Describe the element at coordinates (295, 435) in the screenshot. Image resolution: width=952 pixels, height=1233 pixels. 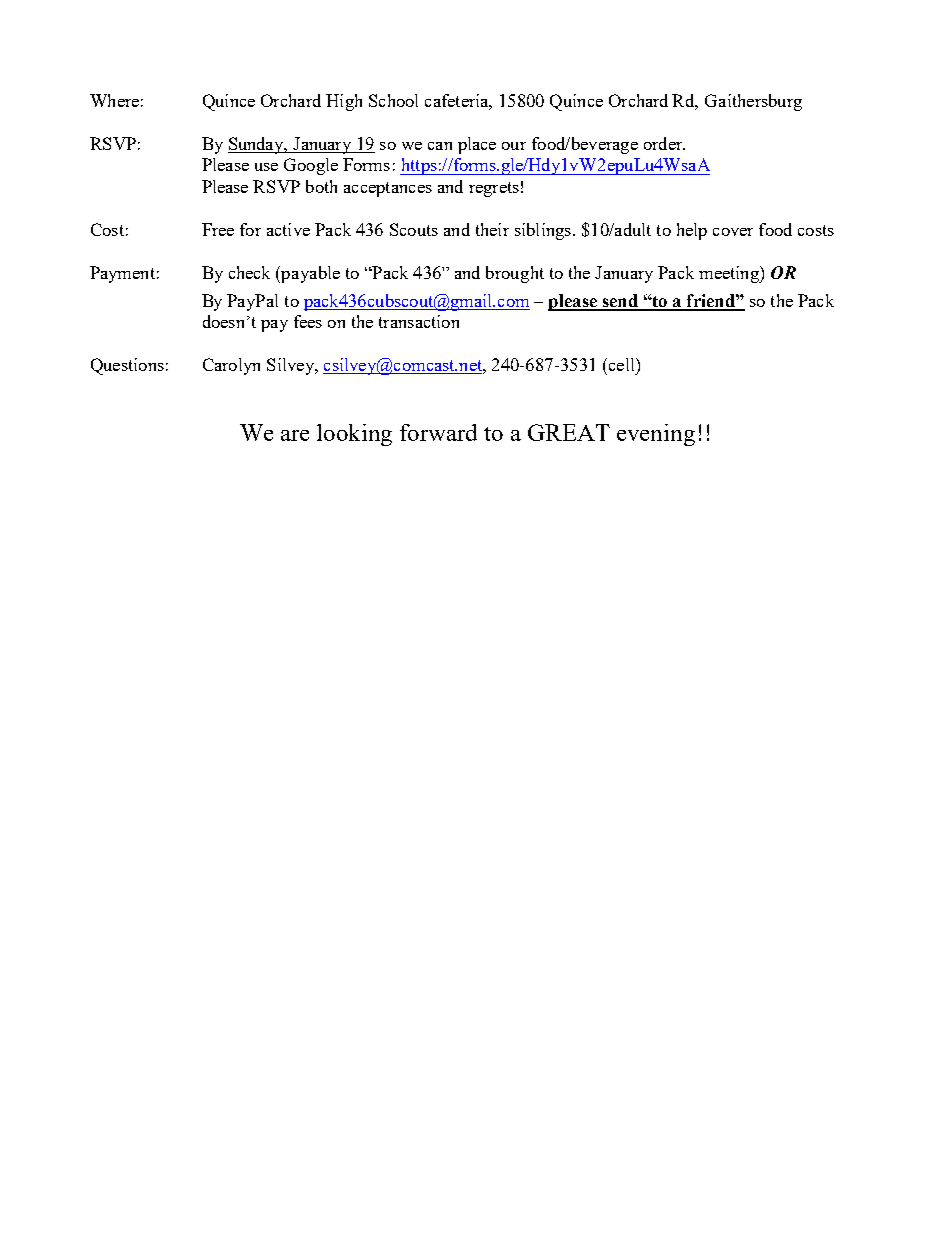
I see `are` at that location.
